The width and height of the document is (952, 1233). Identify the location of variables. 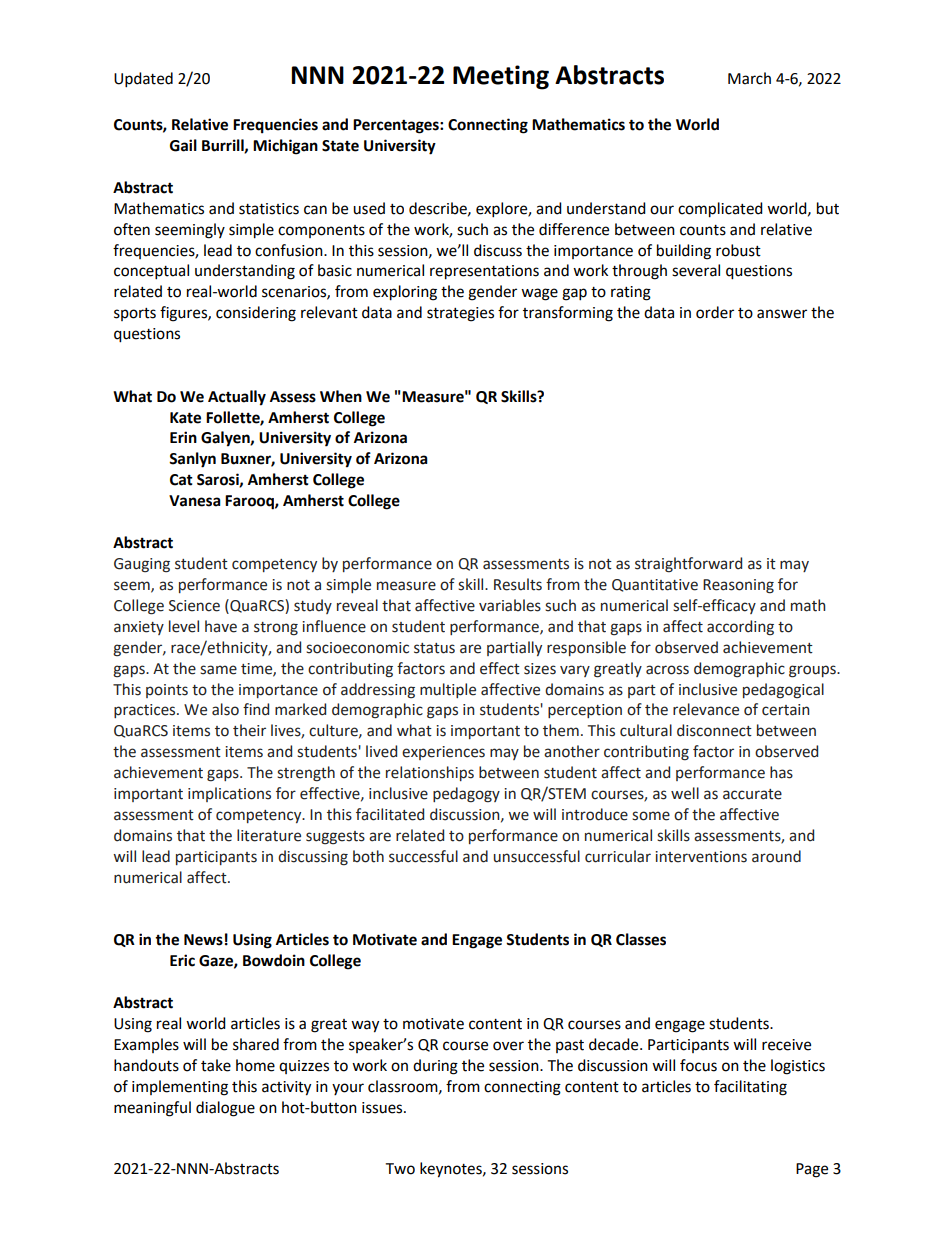
(510, 605).
